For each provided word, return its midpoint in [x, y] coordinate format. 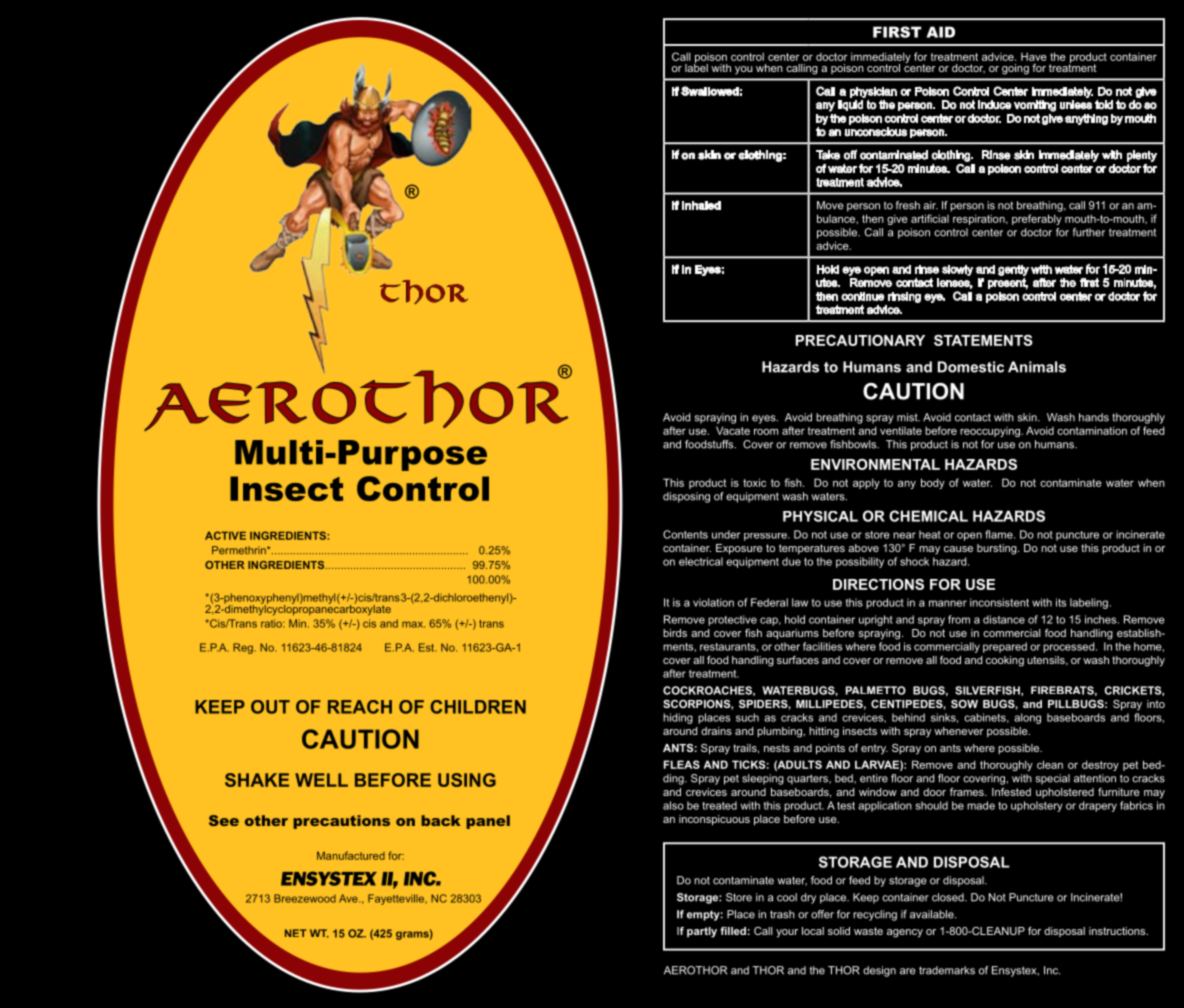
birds [675, 633]
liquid [850, 105]
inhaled [701, 205]
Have [1034, 56]
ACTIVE [225, 535]
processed [1070, 647]
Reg [243, 648]
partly [702, 932]
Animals [1037, 367]
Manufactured [351, 855]
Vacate [733, 430]
